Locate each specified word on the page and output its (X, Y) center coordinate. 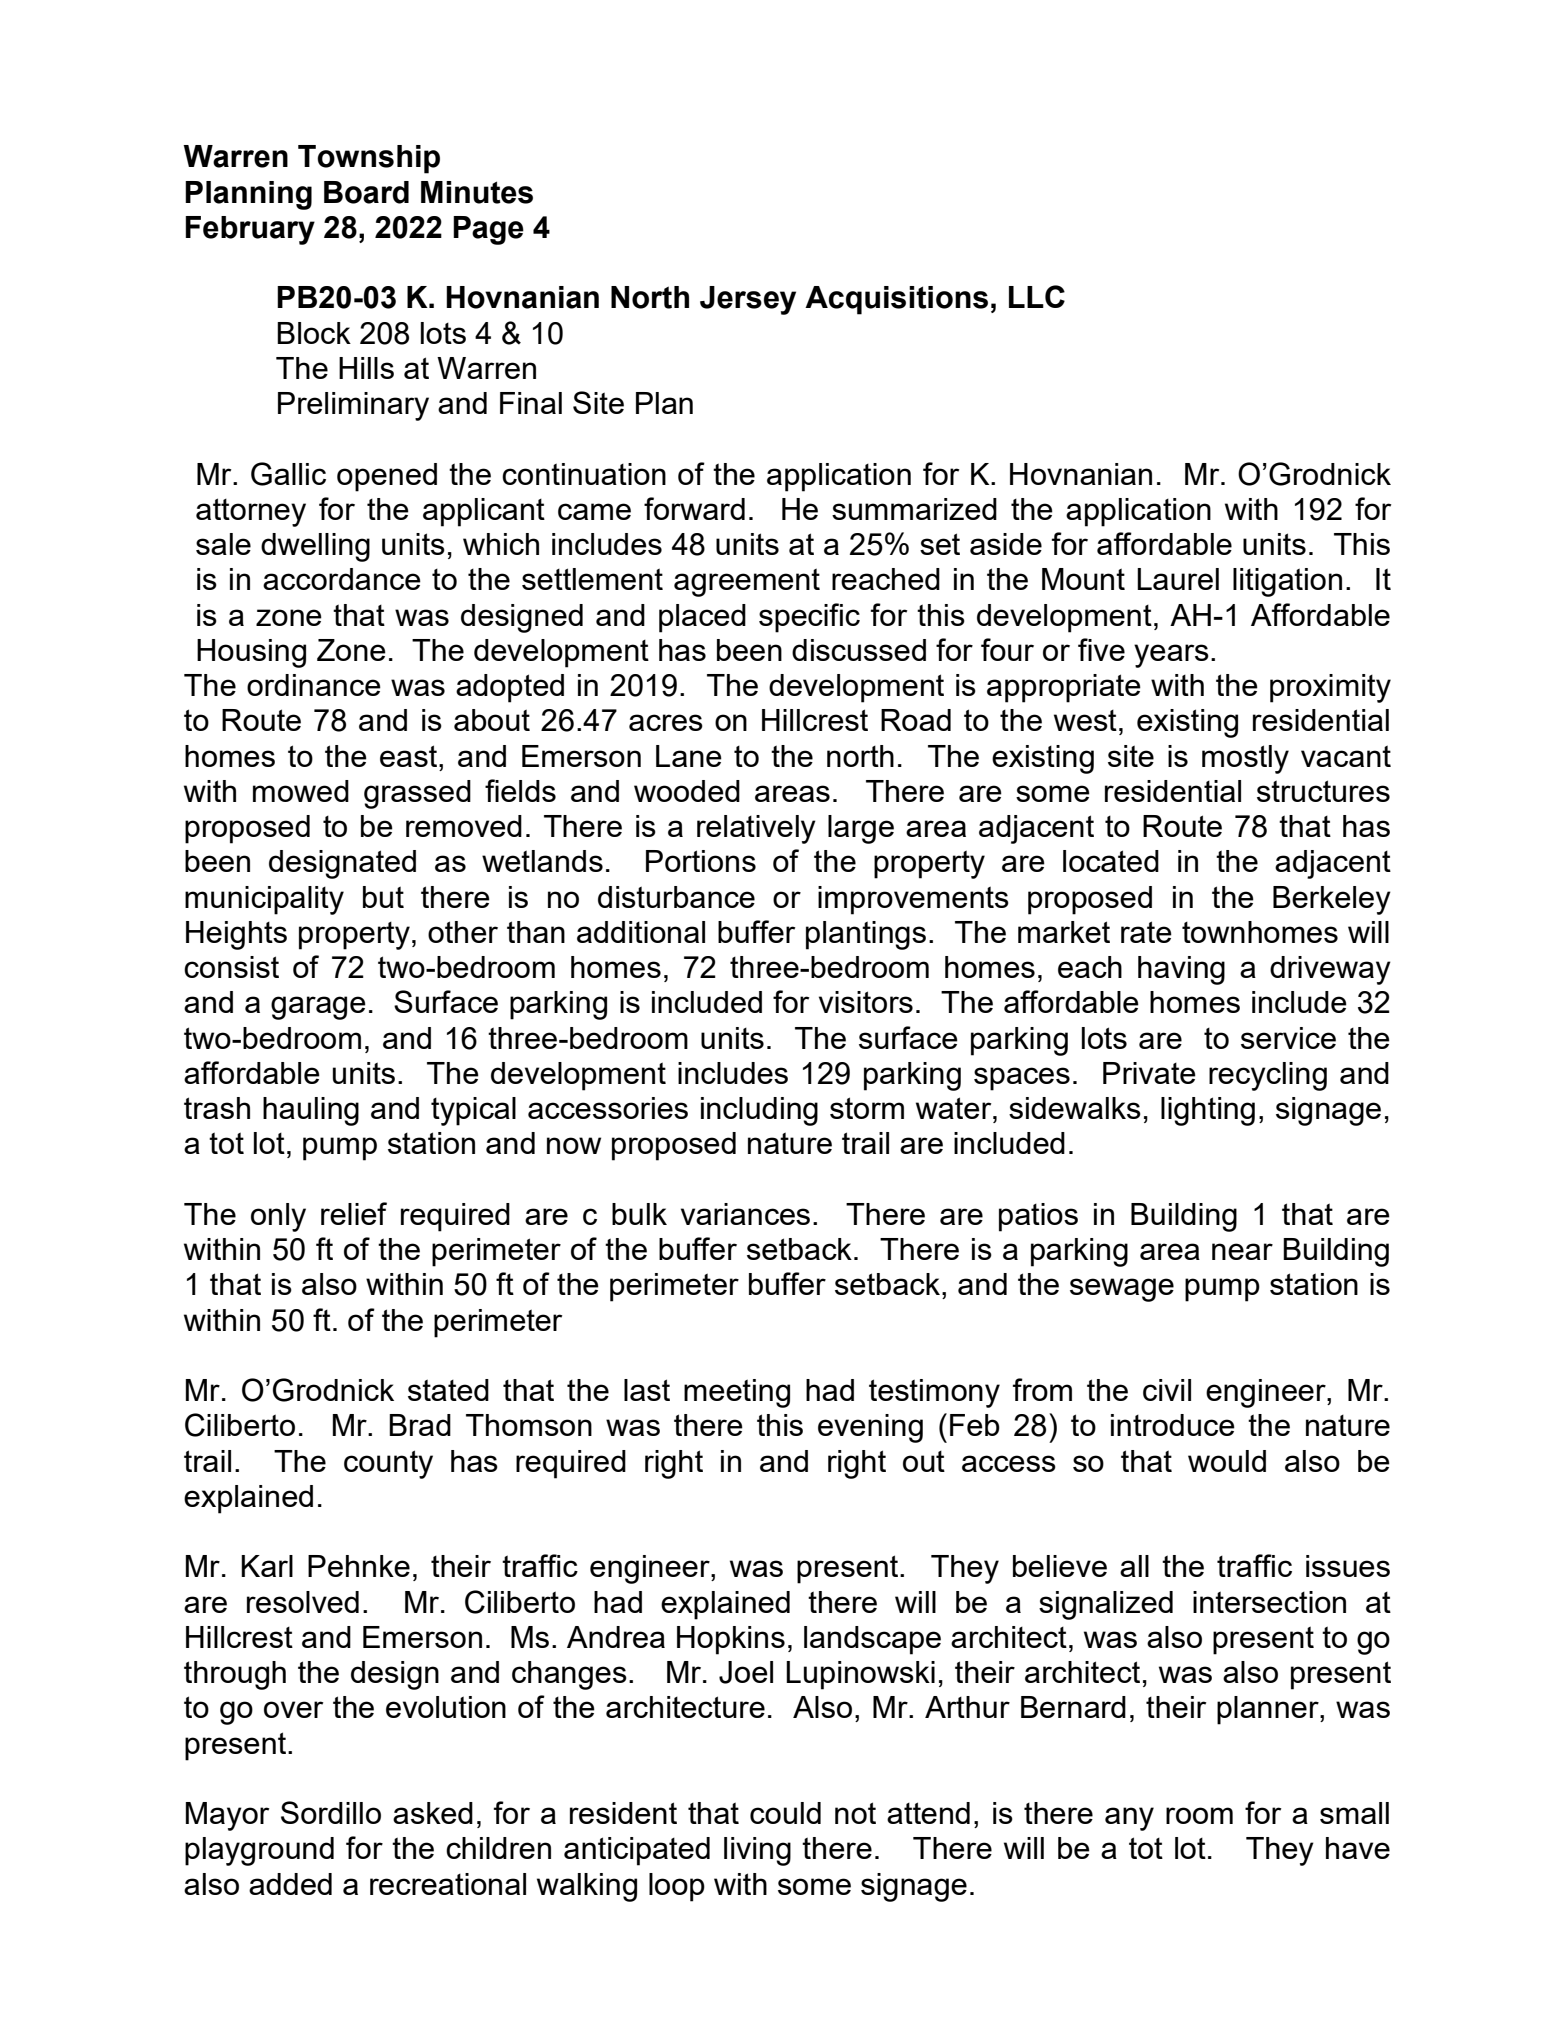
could (785, 1813)
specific (809, 618)
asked (433, 1813)
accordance (342, 579)
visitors (866, 1002)
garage (318, 1008)
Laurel (1178, 579)
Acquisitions (896, 300)
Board (366, 192)
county (388, 1464)
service (1288, 1038)
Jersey (748, 300)
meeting (737, 1393)
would (1227, 1461)
